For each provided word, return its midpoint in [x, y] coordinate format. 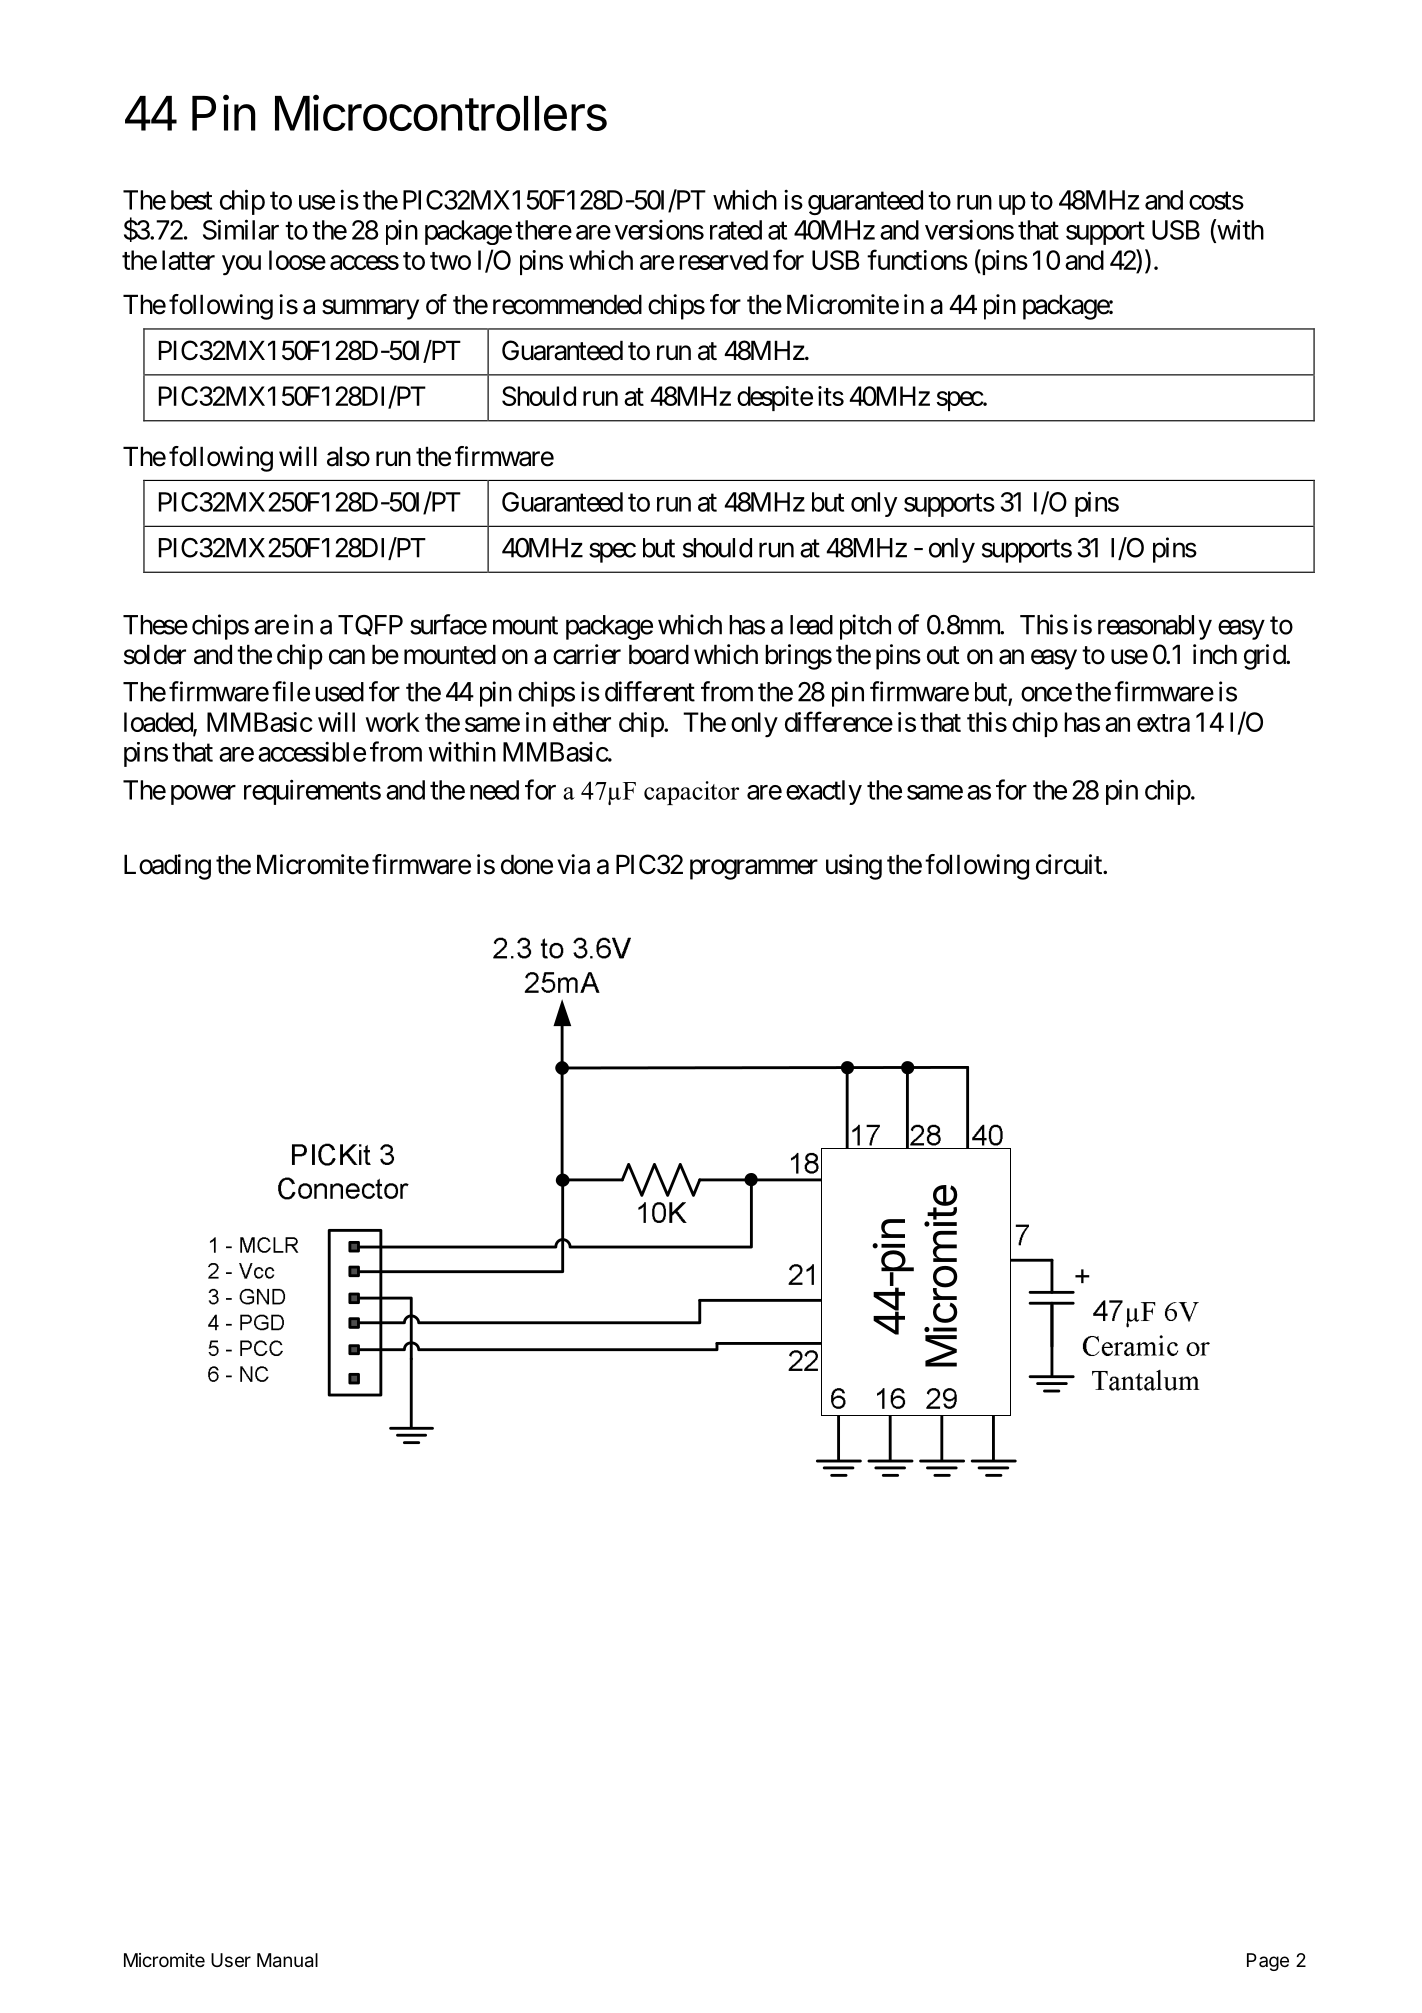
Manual [287, 1960]
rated [736, 230]
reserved [723, 260]
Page [1268, 1962]
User [231, 1960]
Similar [241, 229]
